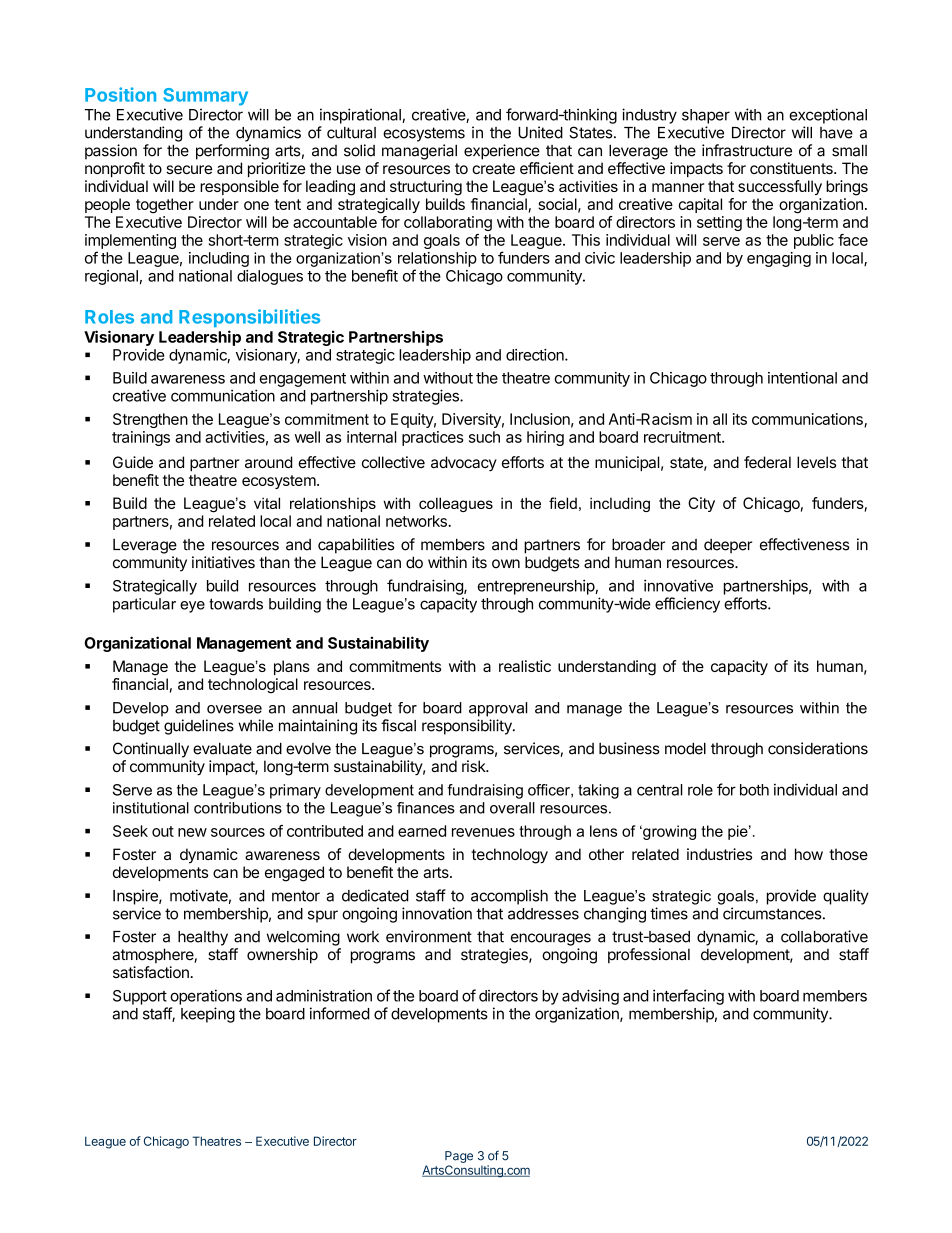 Image resolution: width=952 pixels, height=1233 pixels. I want to click on Summary, so click(205, 97).
